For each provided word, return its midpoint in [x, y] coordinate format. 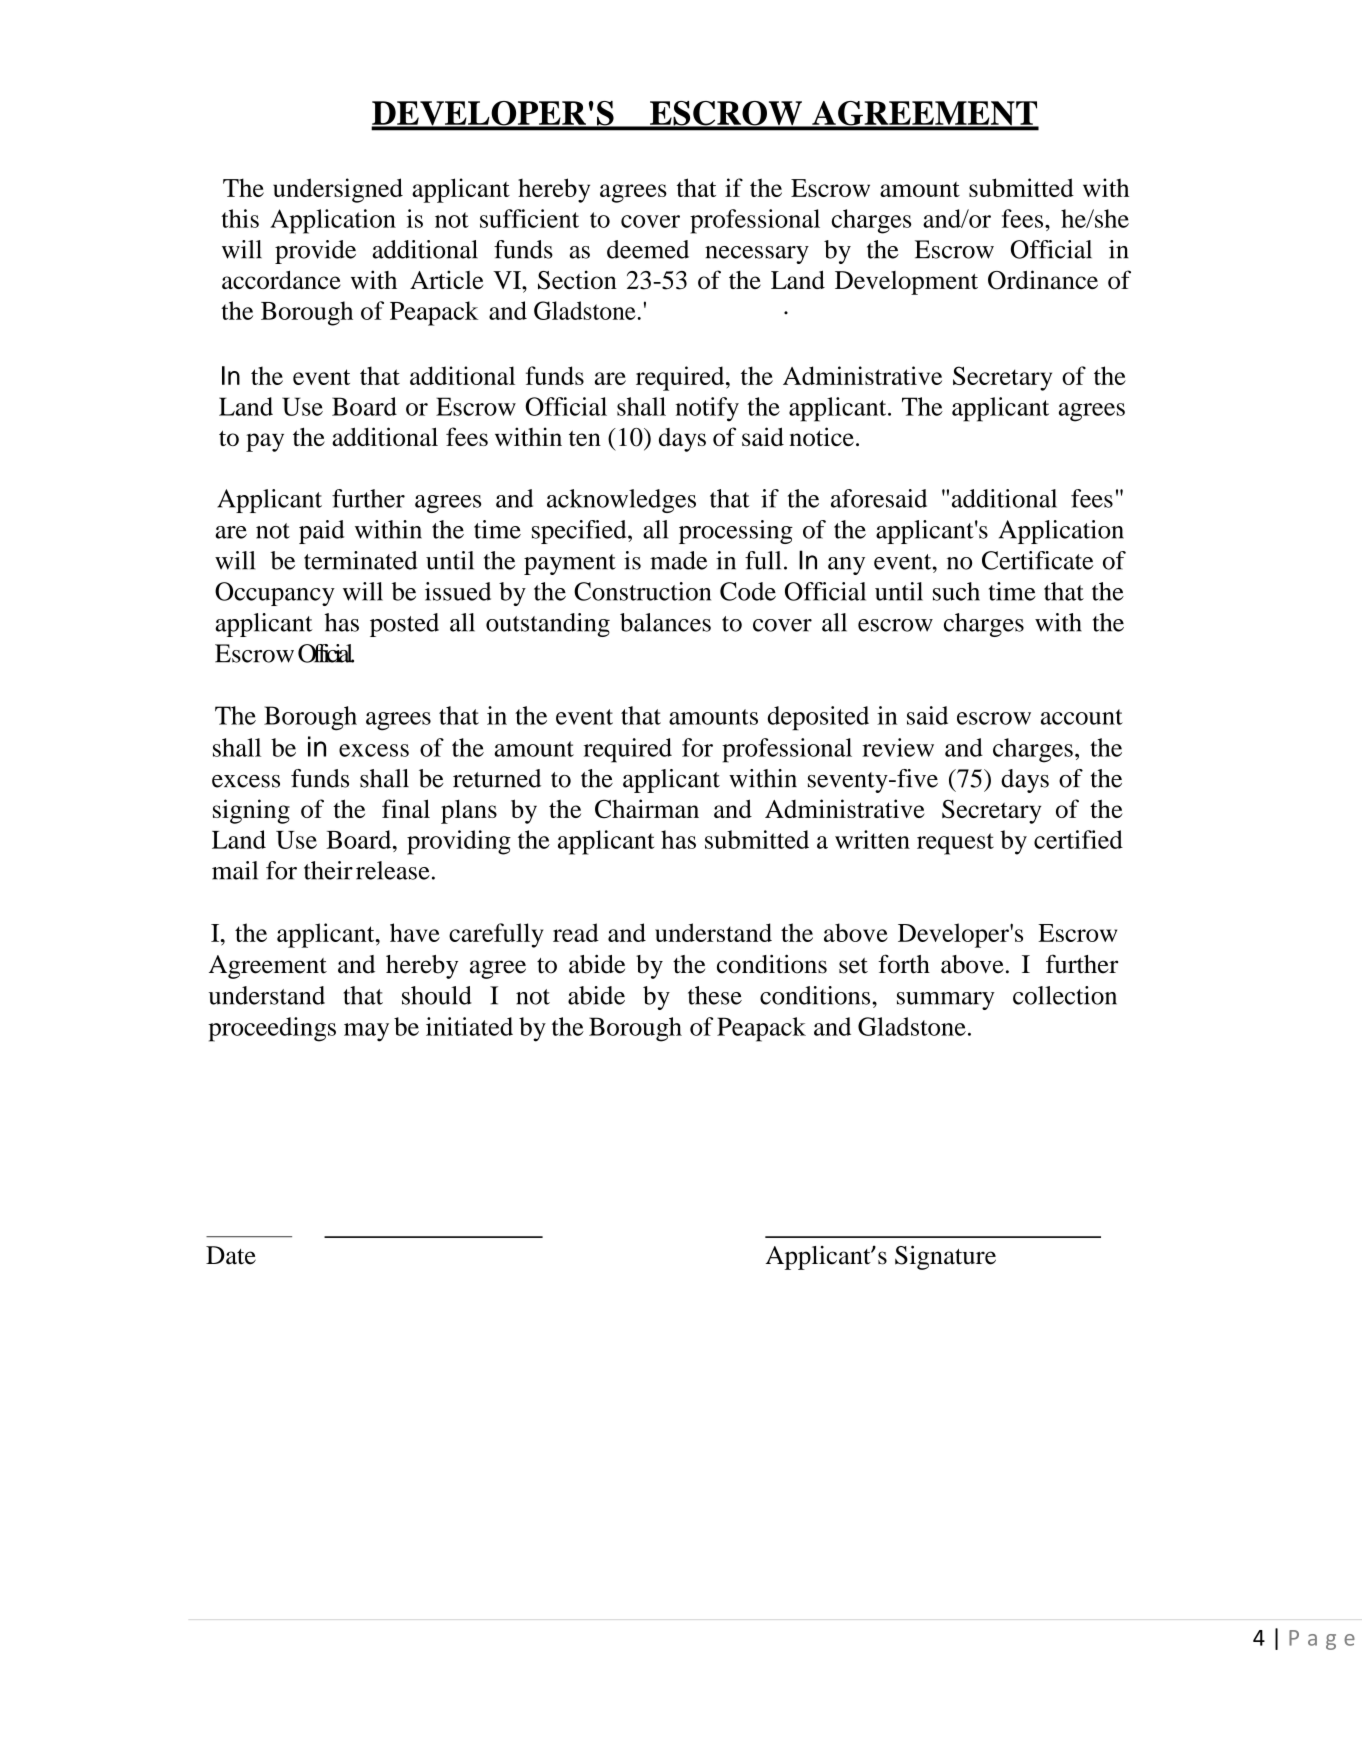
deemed [648, 249]
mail [235, 870]
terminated [360, 560]
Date [231, 1255]
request [955, 844]
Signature [945, 1257]
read [576, 932]
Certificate [1037, 560]
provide [315, 252]
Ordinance [1043, 280]
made [678, 560]
